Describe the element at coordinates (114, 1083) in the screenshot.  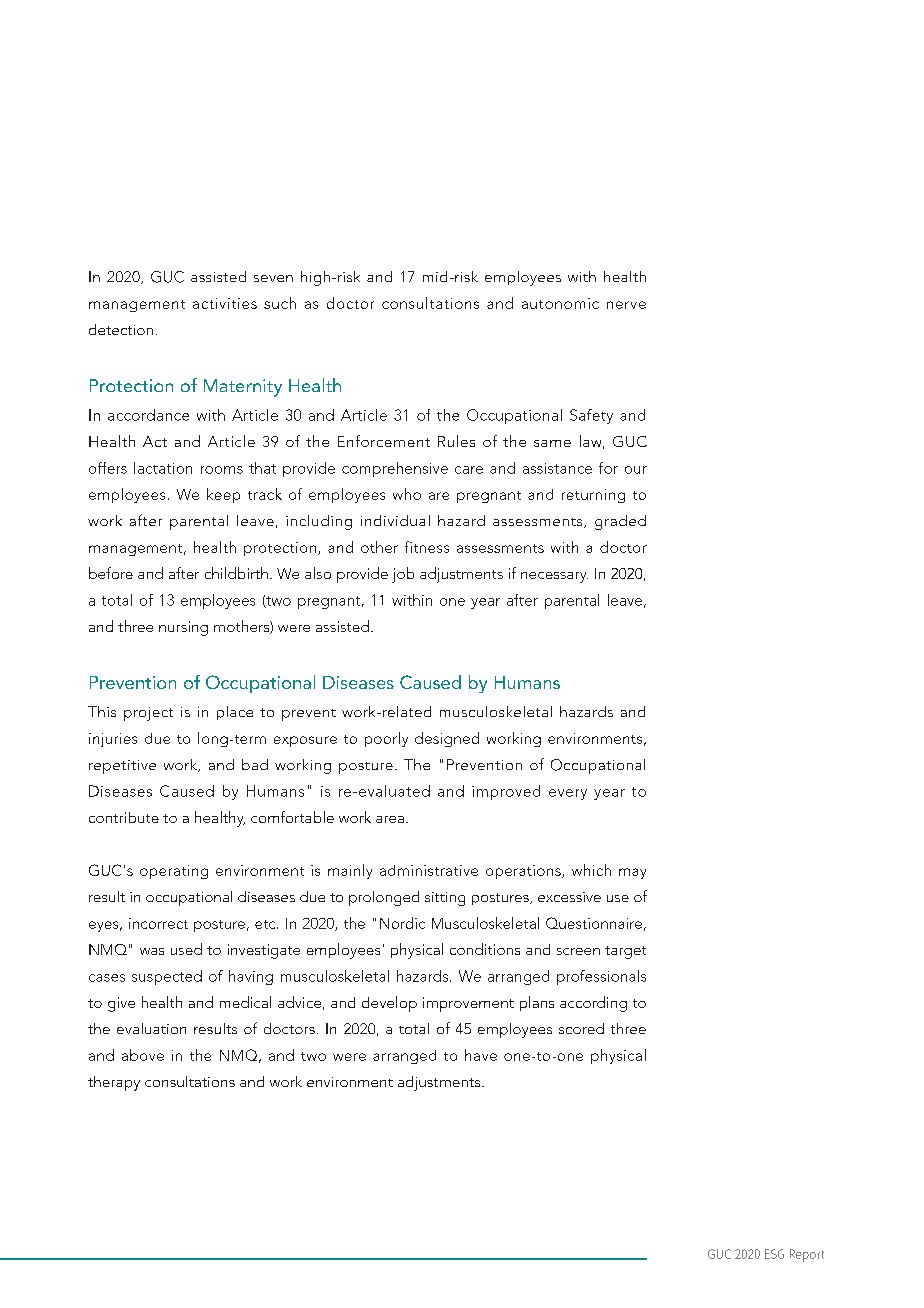
I see `therapy` at that location.
